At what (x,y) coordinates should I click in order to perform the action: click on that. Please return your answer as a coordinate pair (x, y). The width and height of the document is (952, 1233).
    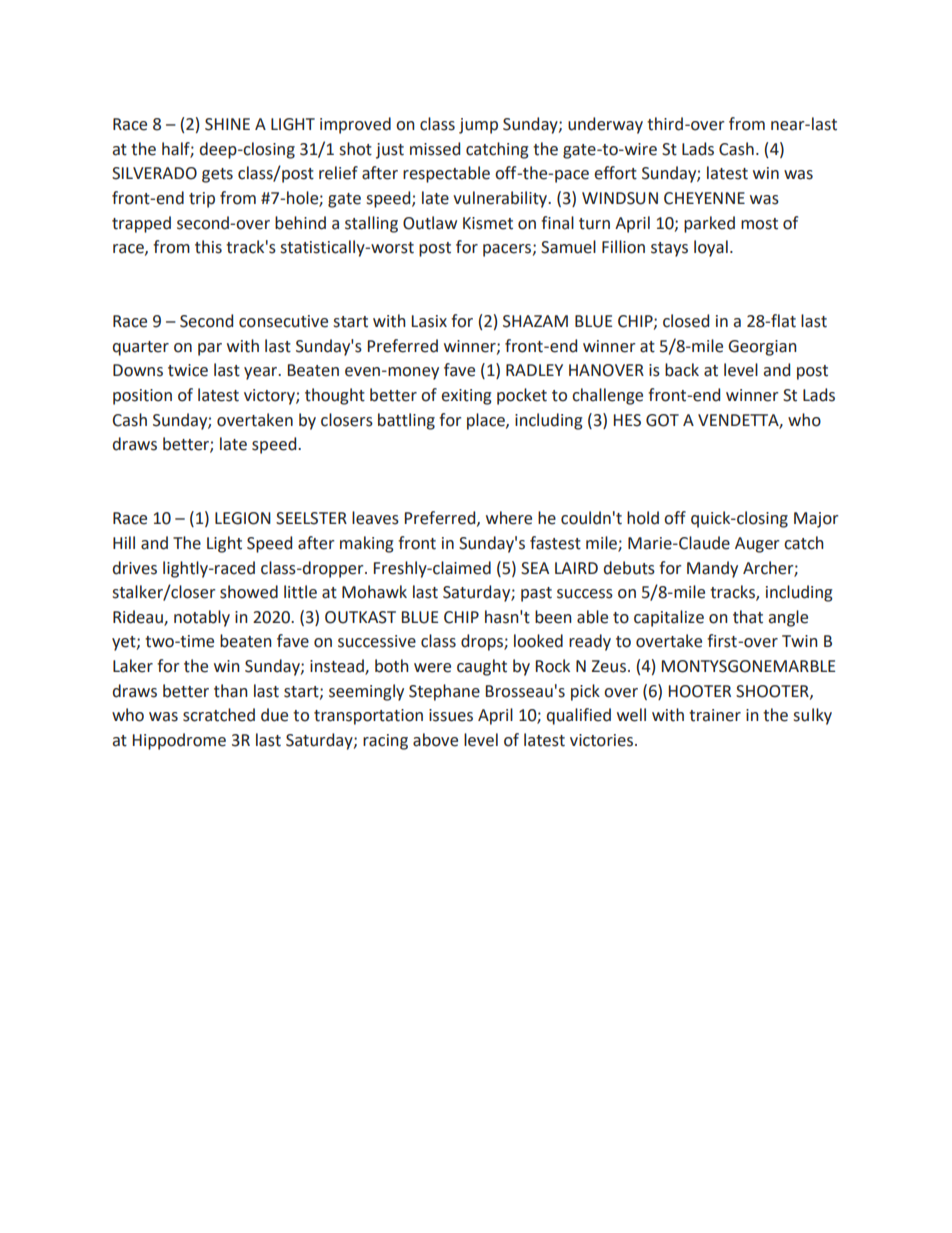
    Looking at the image, I should click on (748, 617).
